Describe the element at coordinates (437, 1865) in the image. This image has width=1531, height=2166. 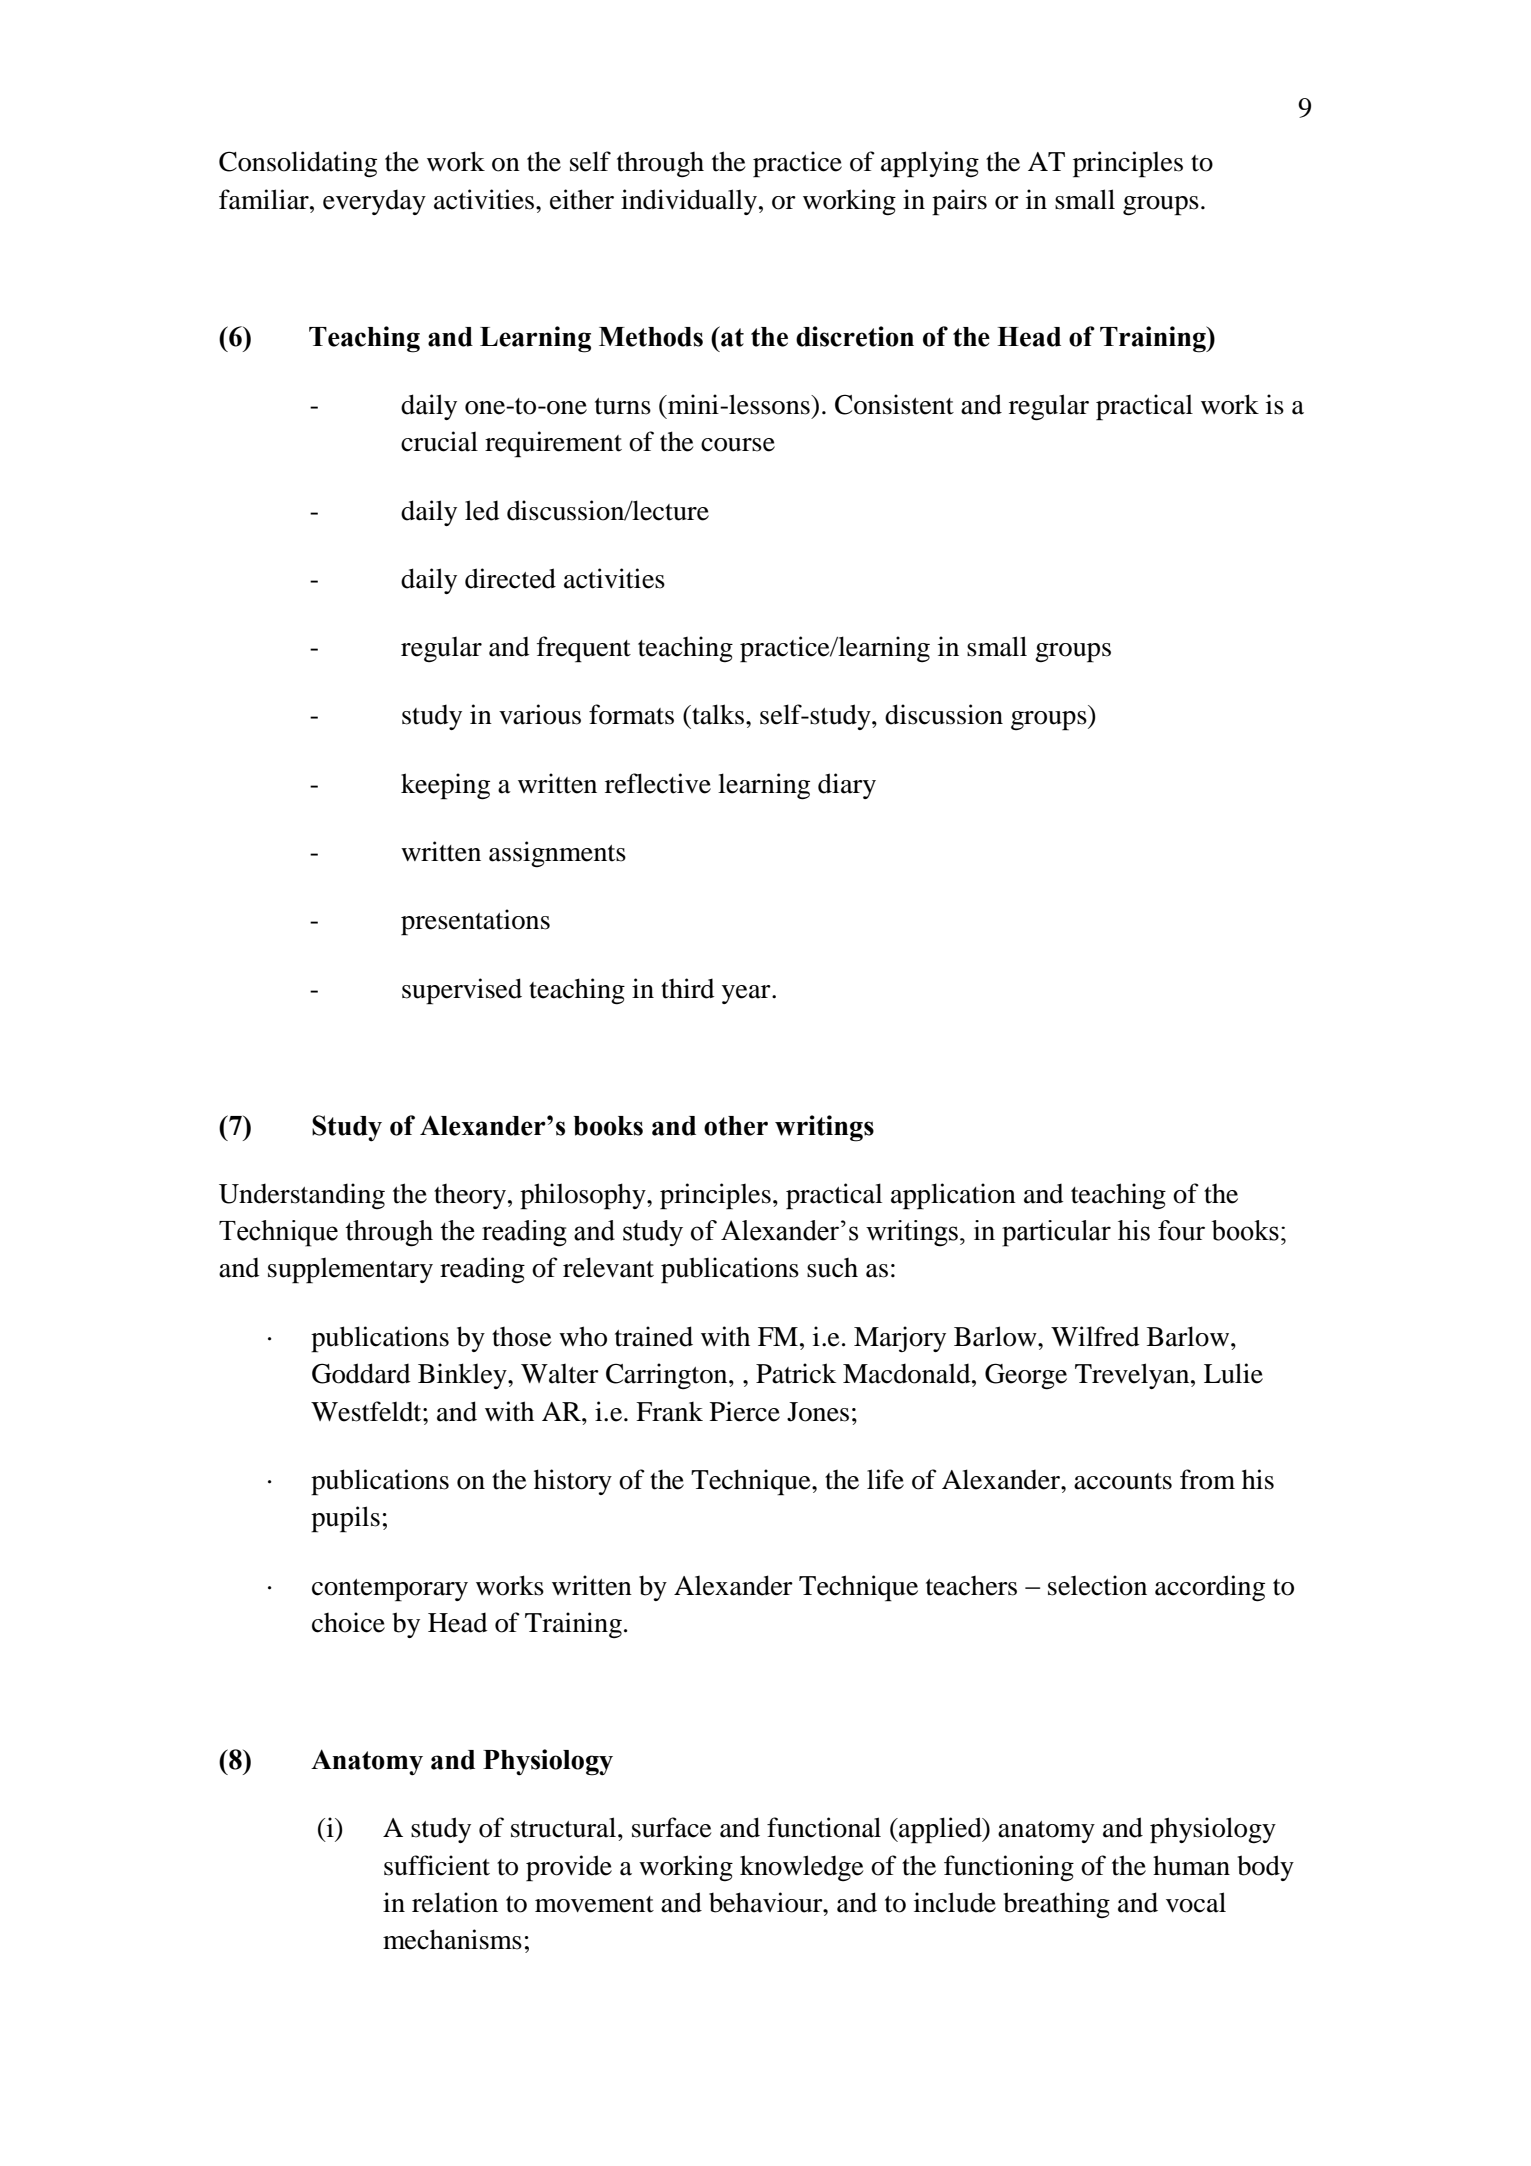
I see `sufficient` at that location.
